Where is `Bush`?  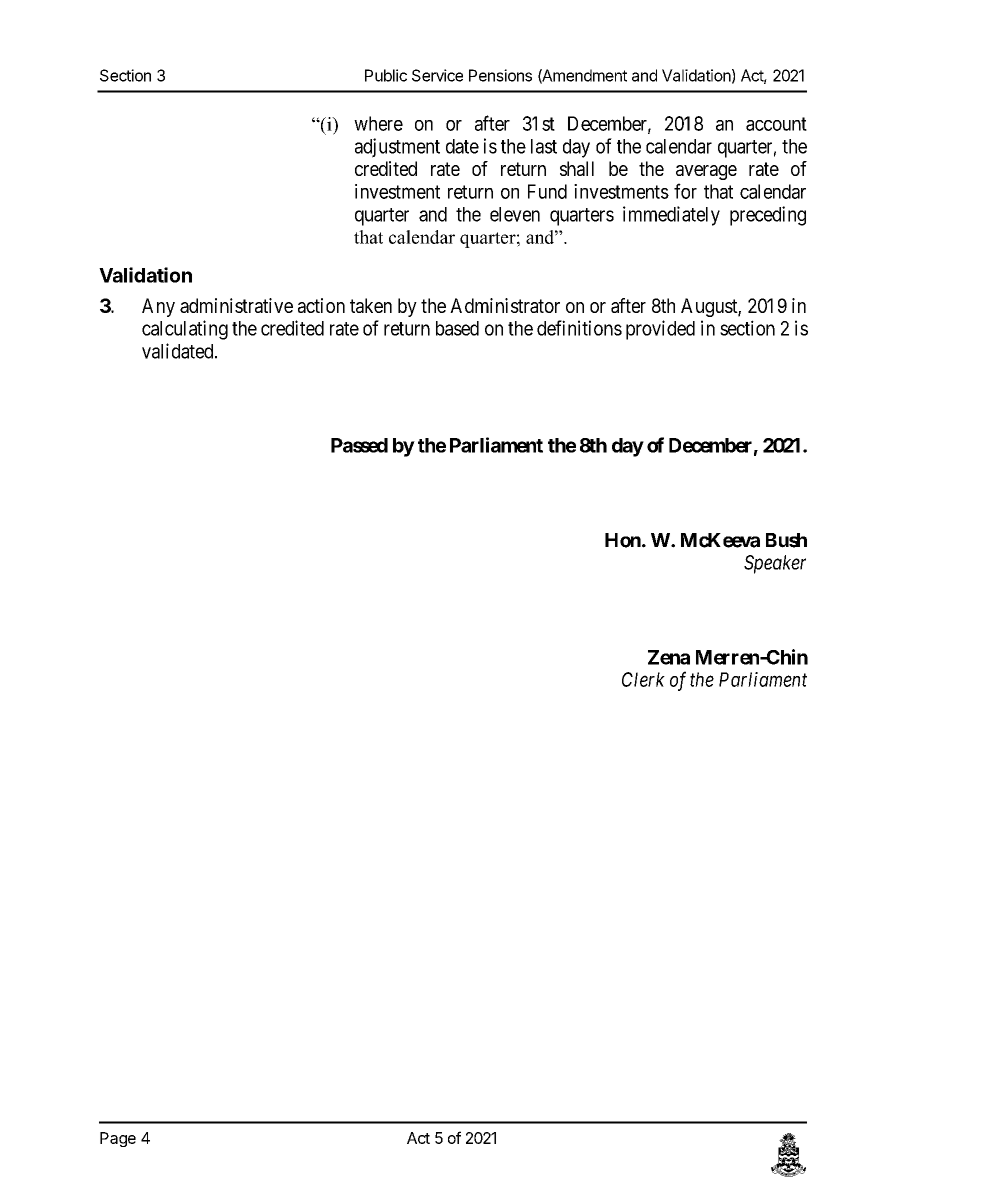
Bush is located at coordinates (786, 540).
